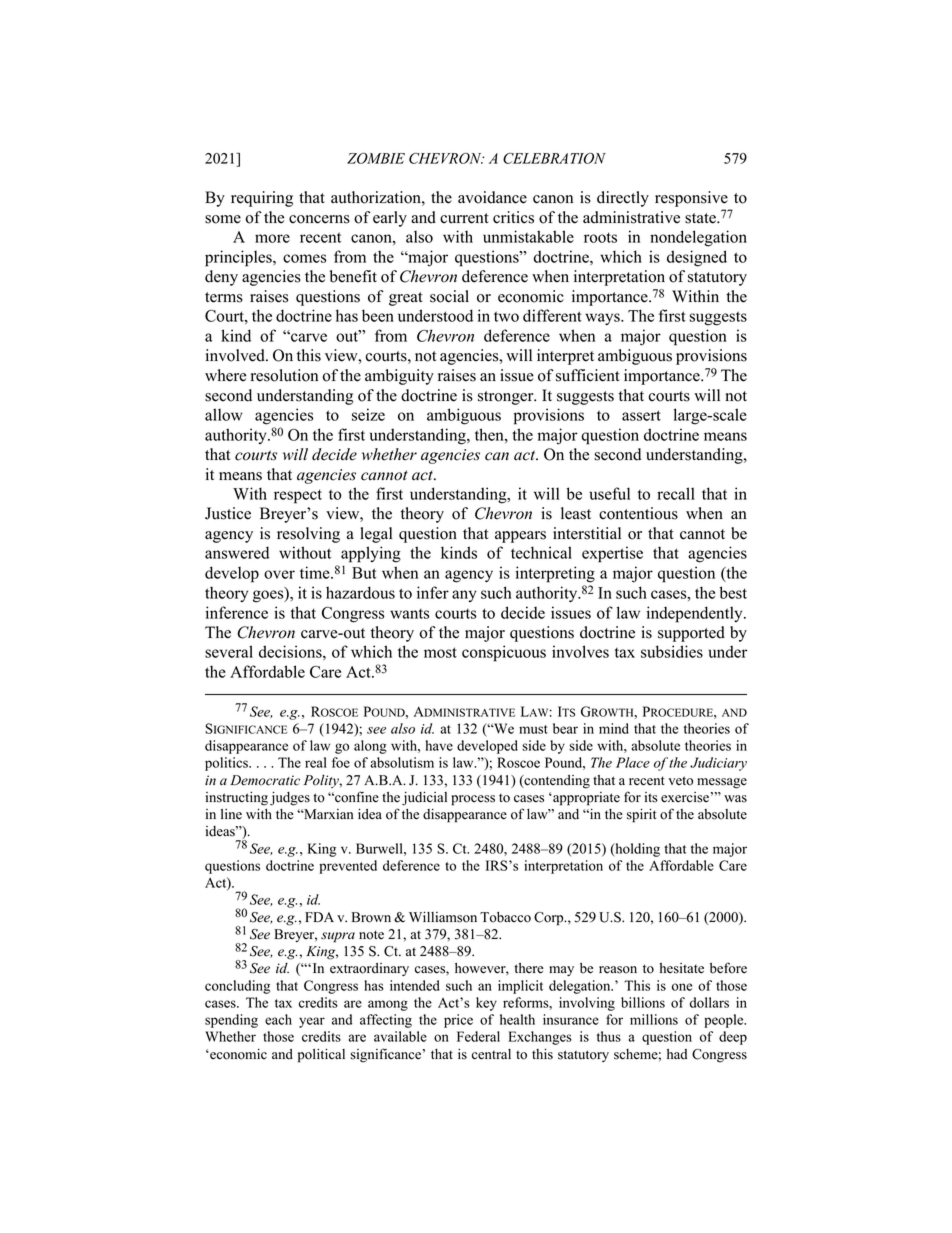 This document has height=1233, width=952. Describe the element at coordinates (262, 199) in the document. I see `requiring` at that location.
